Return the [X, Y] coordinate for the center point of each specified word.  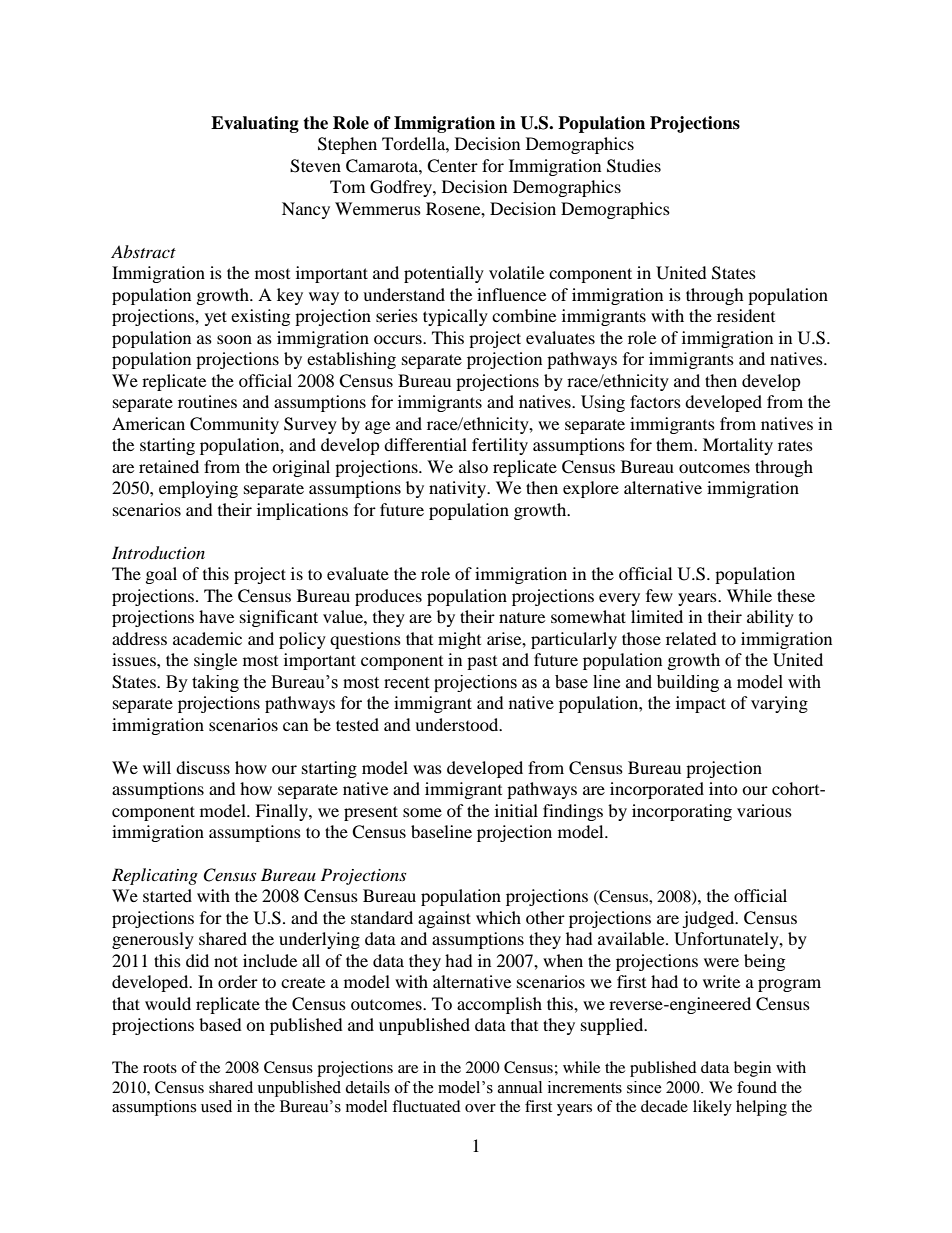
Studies [634, 166]
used [216, 1106]
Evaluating [255, 124]
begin [752, 1069]
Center [452, 166]
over [480, 1108]
